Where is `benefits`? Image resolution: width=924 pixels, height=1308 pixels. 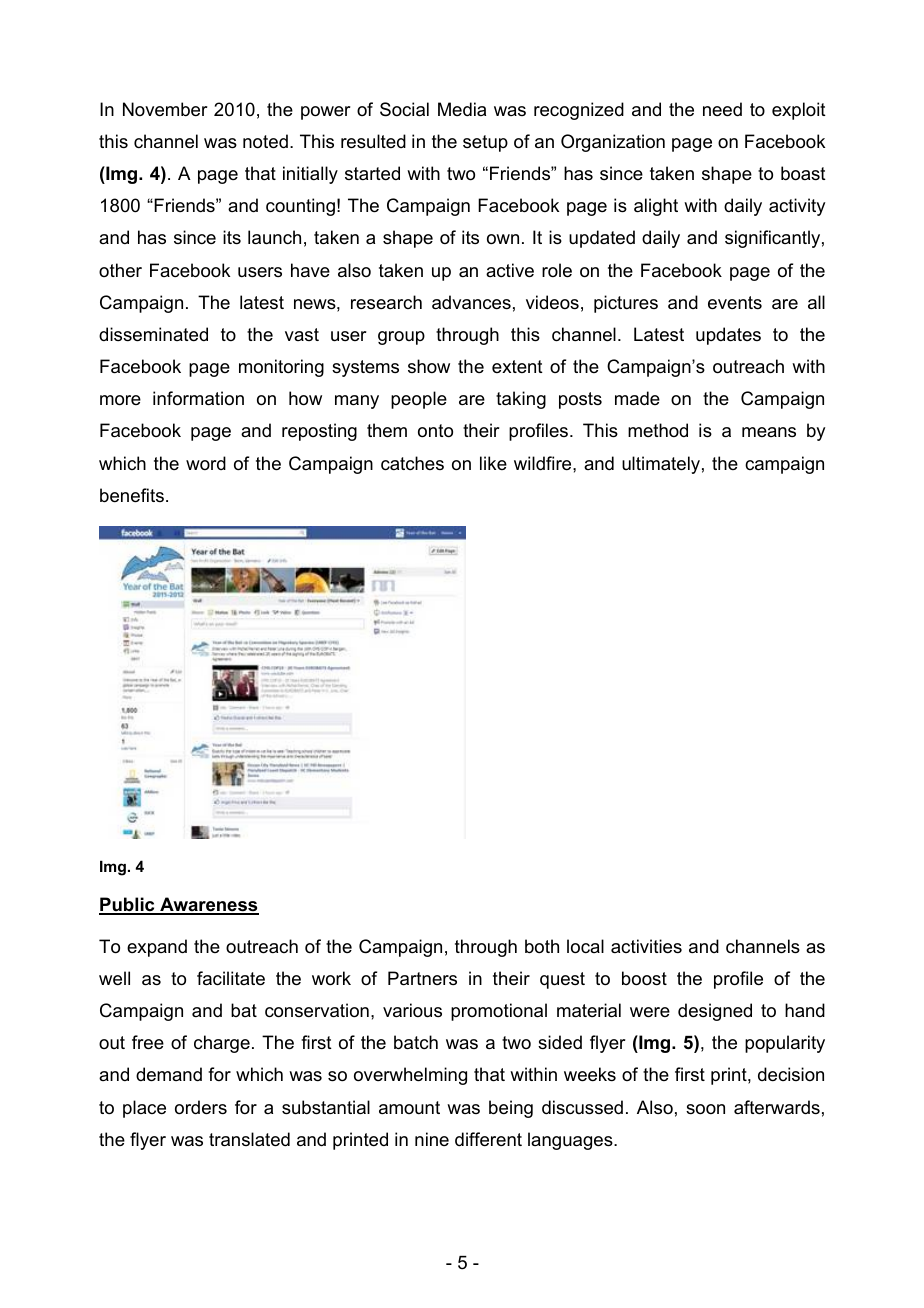 benefits is located at coordinates (132, 495).
